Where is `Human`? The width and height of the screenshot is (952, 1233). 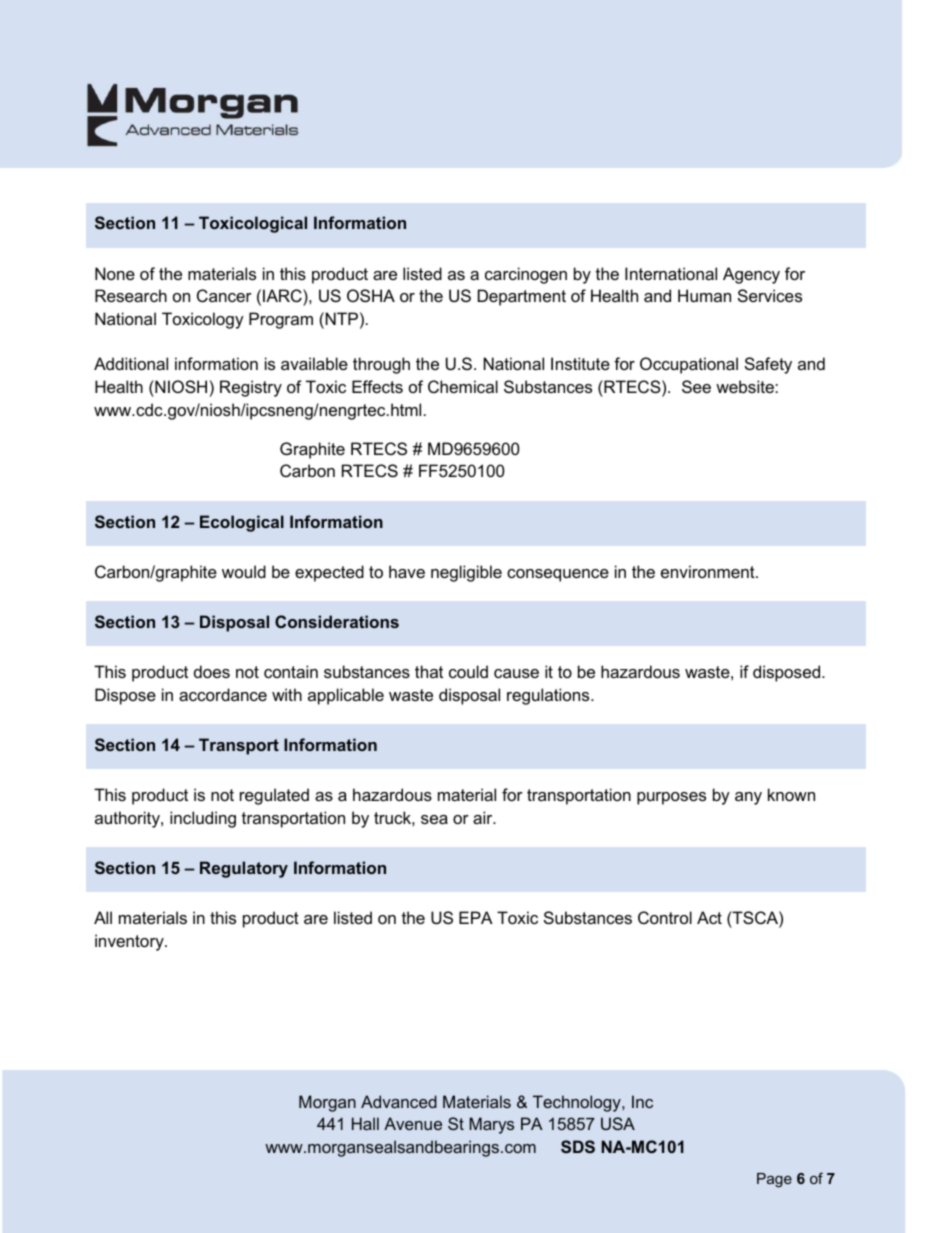
Human is located at coordinates (704, 295).
